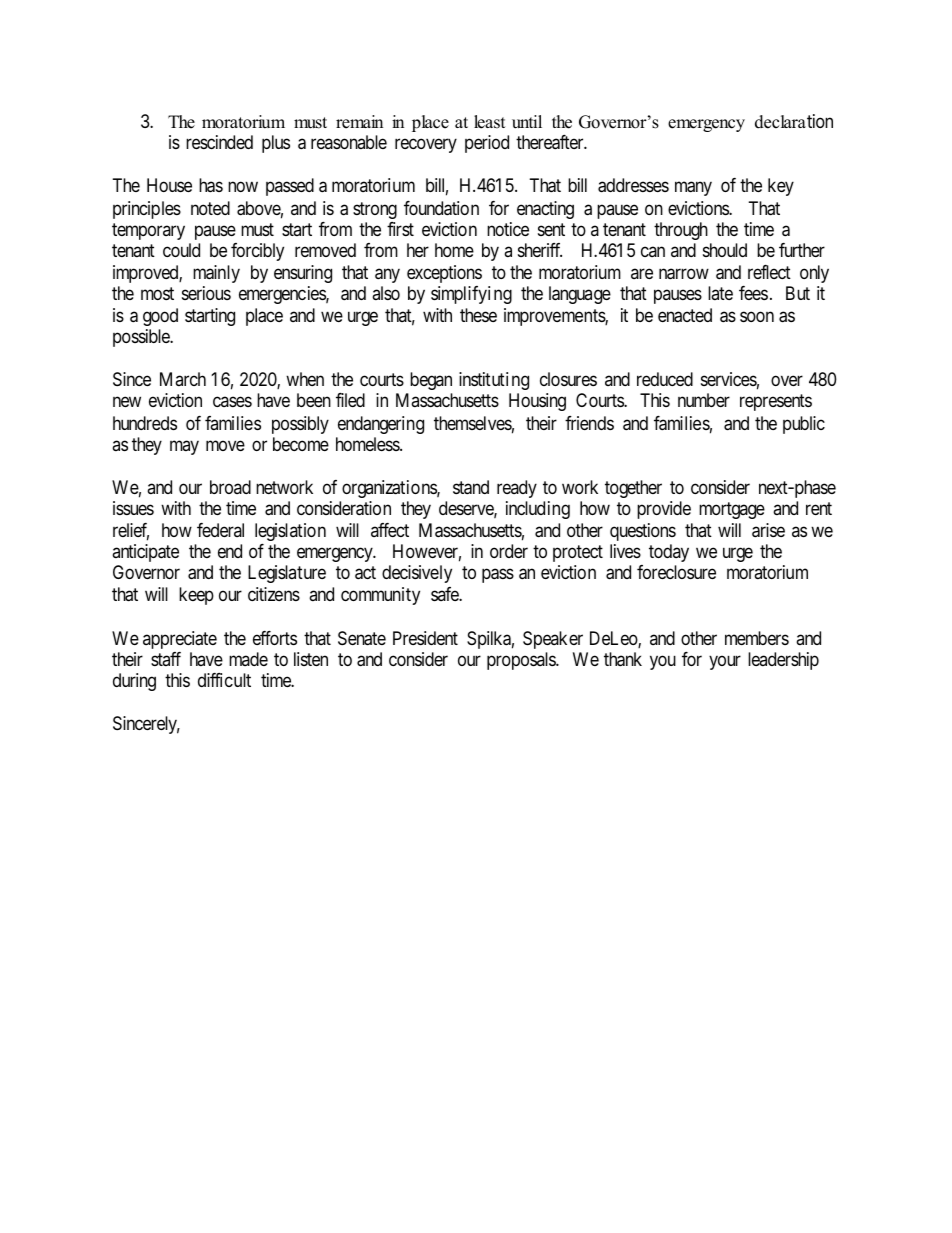 This screenshot has width=952, height=1233. What do you see at coordinates (232, 402) in the screenshot?
I see `cases` at bounding box center [232, 402].
